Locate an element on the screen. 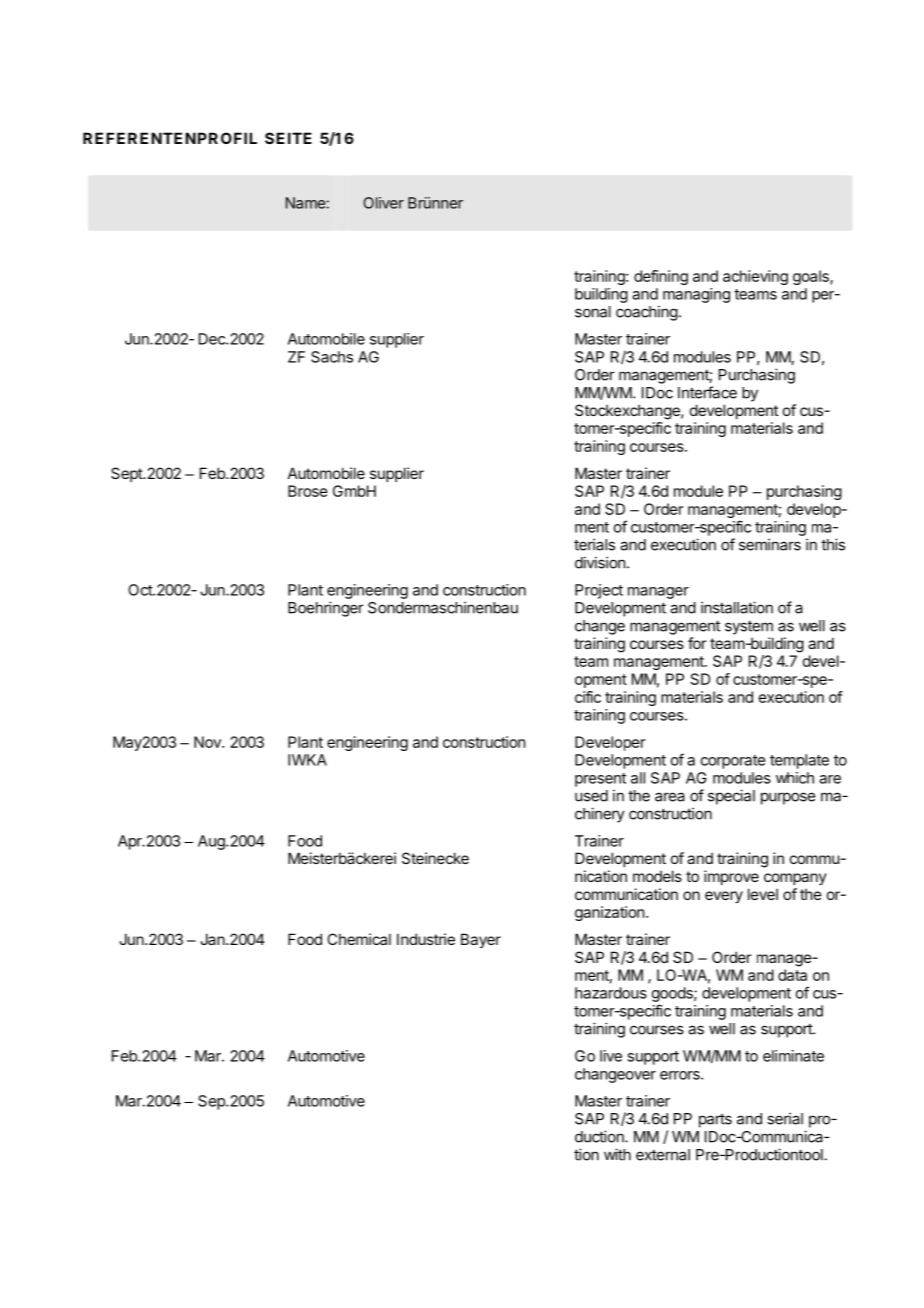  achieving is located at coordinates (755, 277).
